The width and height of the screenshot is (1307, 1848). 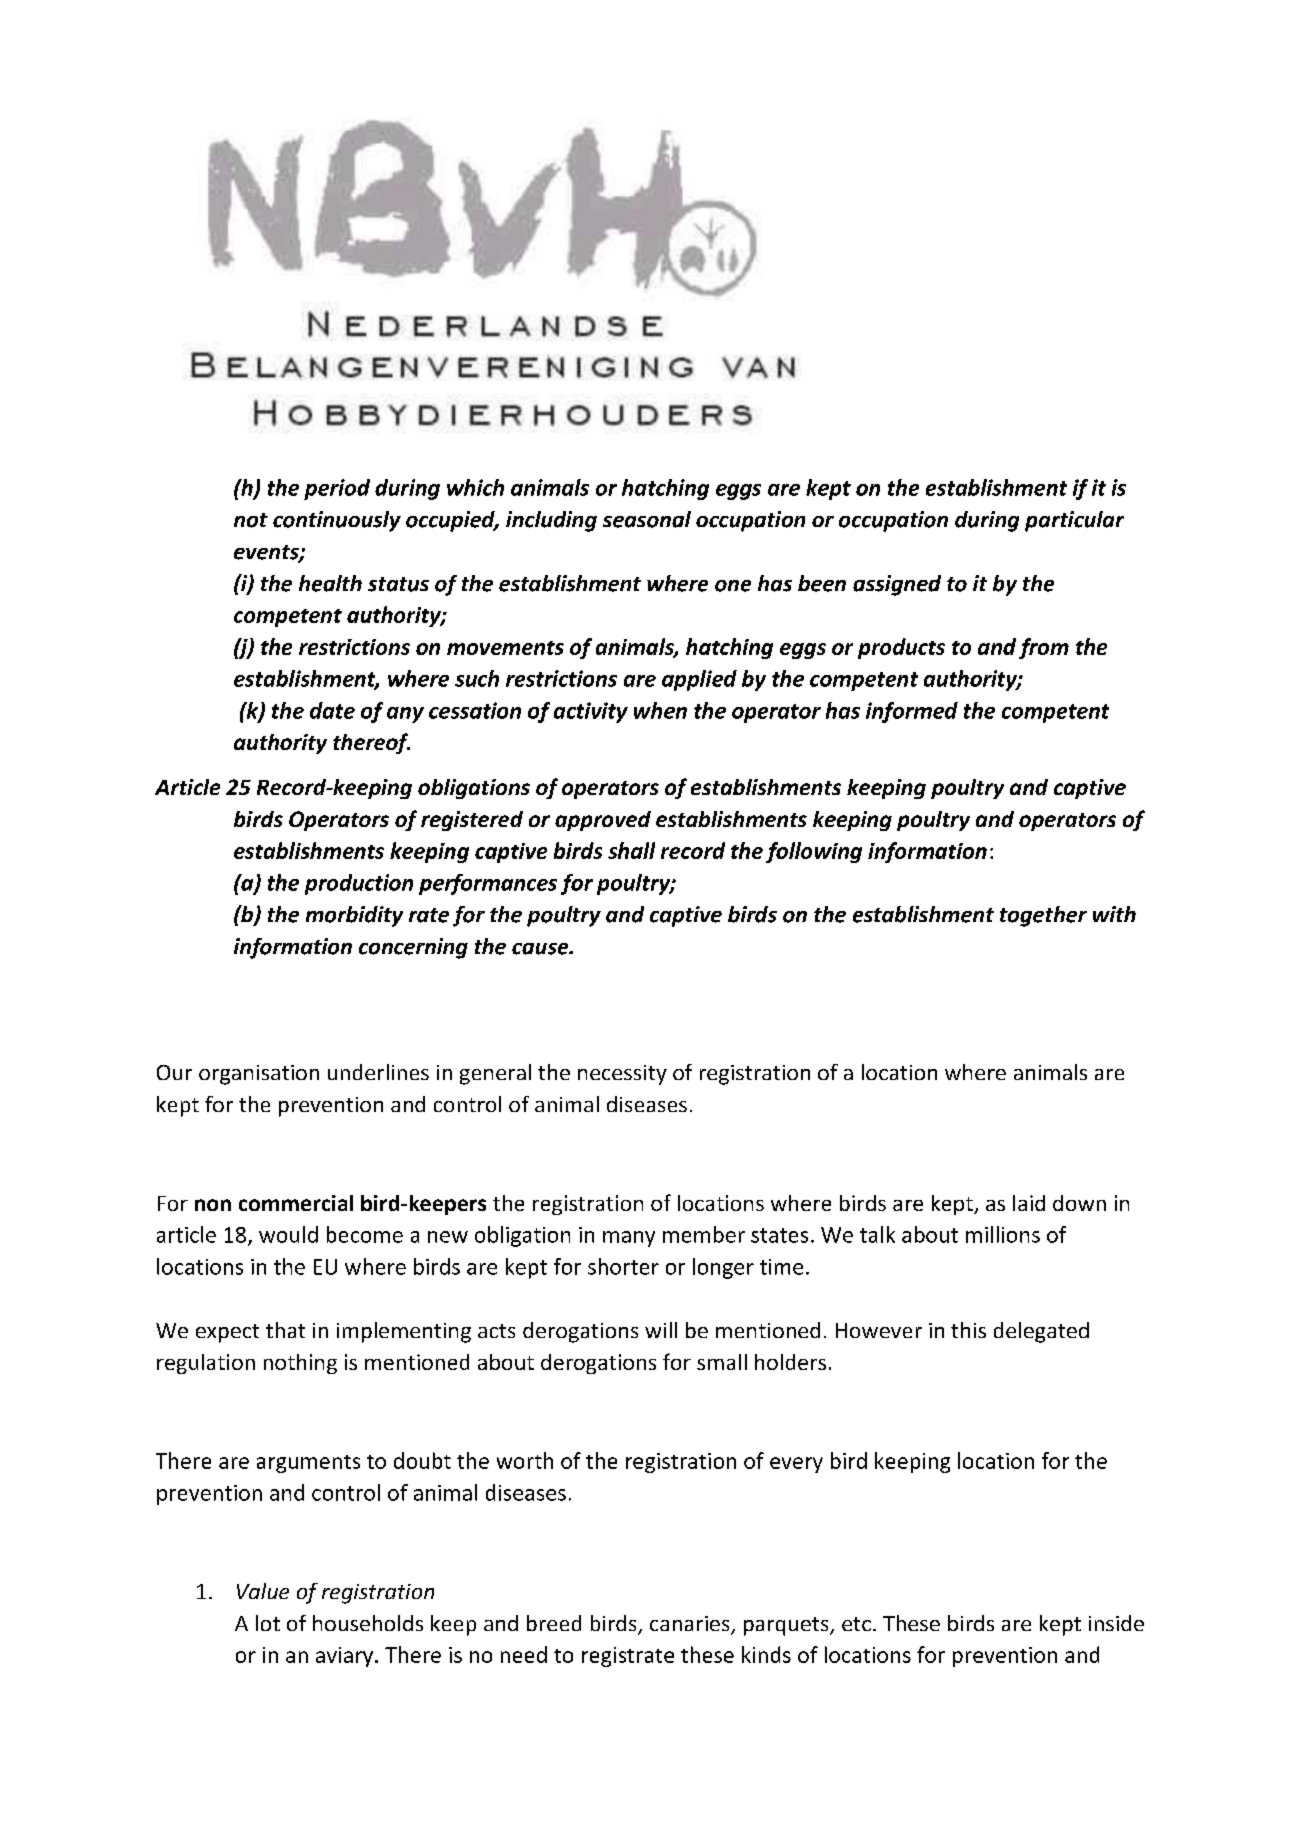 What do you see at coordinates (623, 1266) in the screenshot?
I see `shorter` at bounding box center [623, 1266].
